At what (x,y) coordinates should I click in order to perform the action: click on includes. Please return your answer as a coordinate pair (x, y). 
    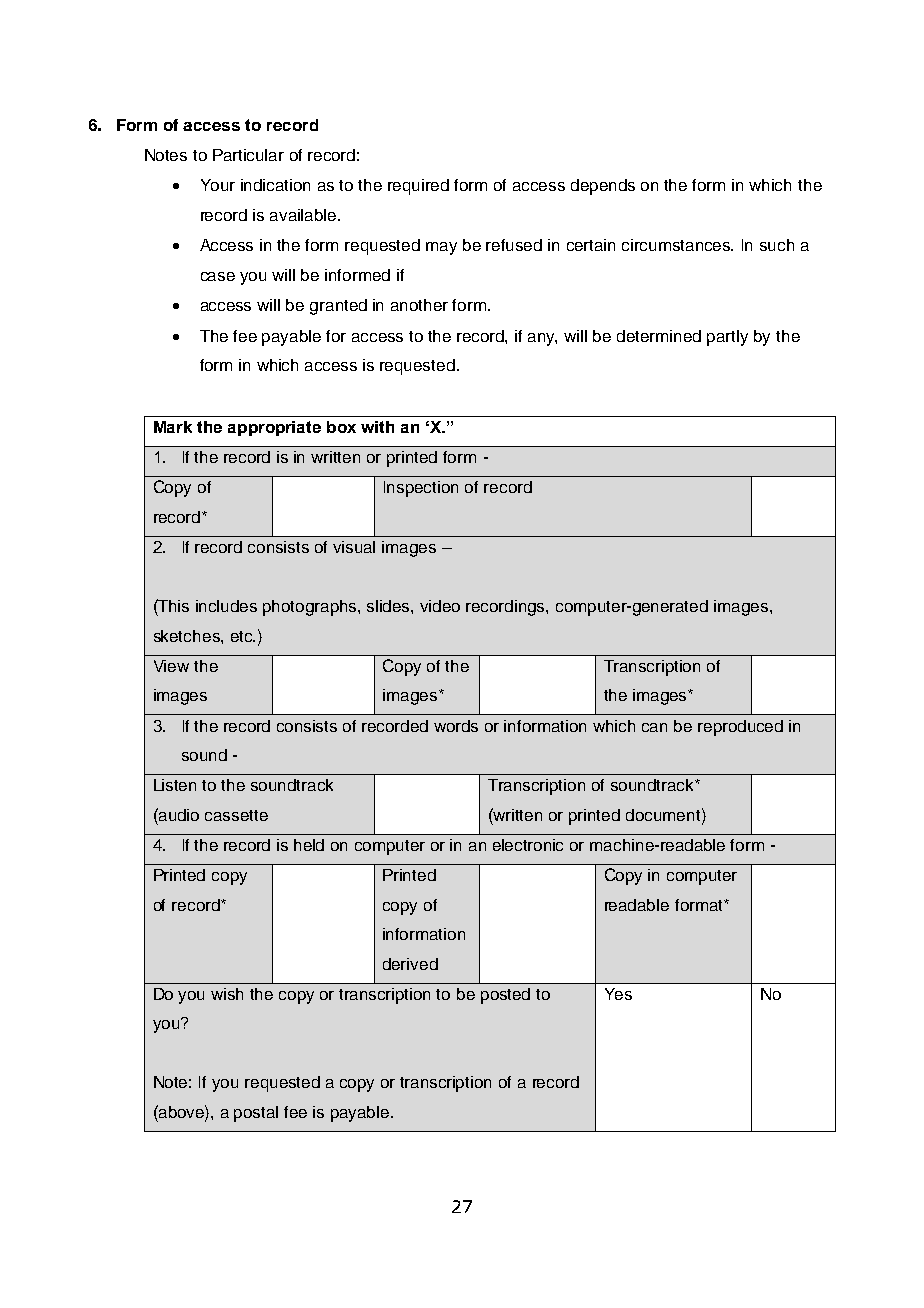
    Looking at the image, I should click on (226, 606).
